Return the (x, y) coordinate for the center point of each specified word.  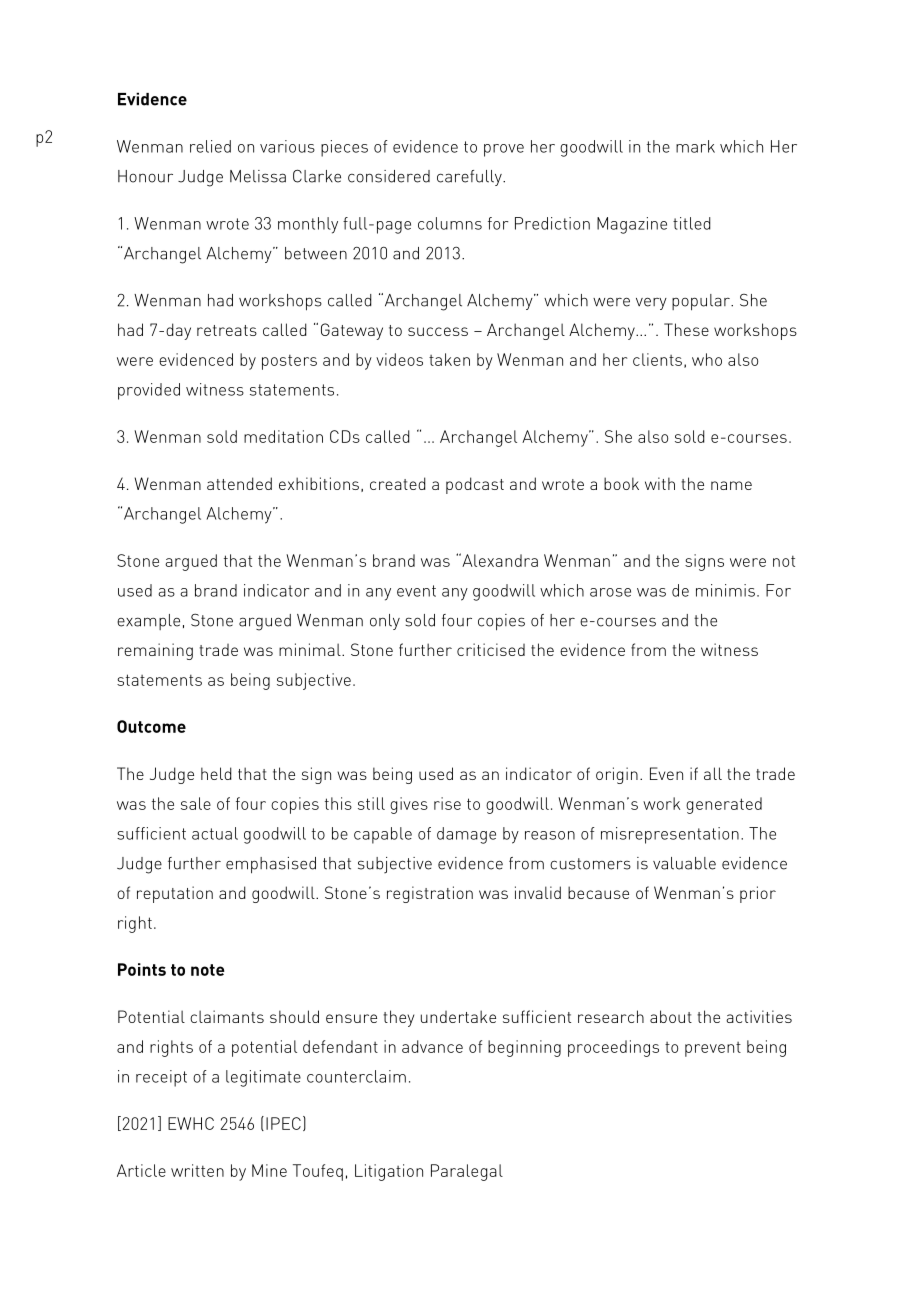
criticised (491, 649)
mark (695, 146)
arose (610, 592)
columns (450, 223)
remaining (155, 651)
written (197, 1170)
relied (210, 146)
